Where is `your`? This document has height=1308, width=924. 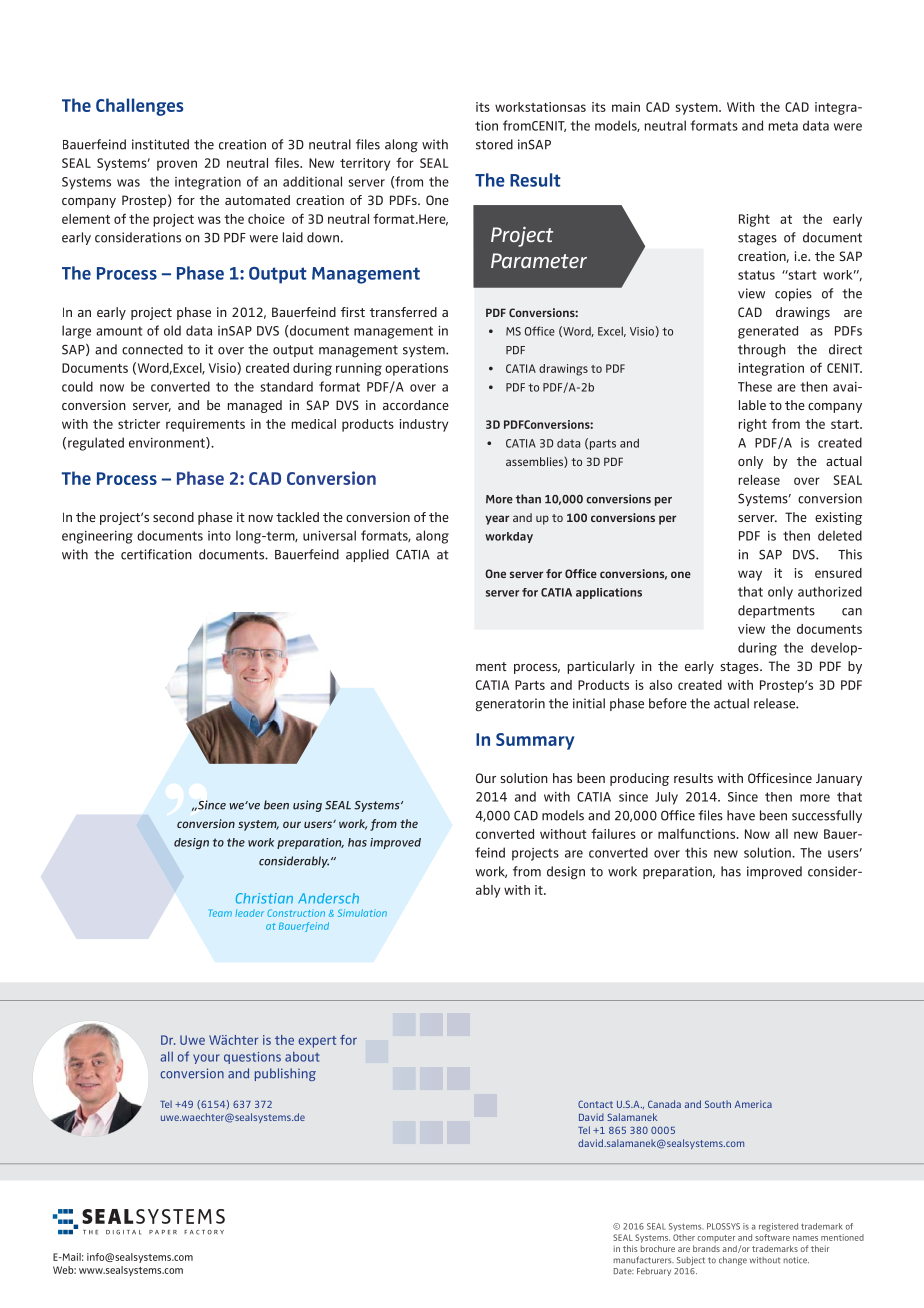 your is located at coordinates (206, 1059).
